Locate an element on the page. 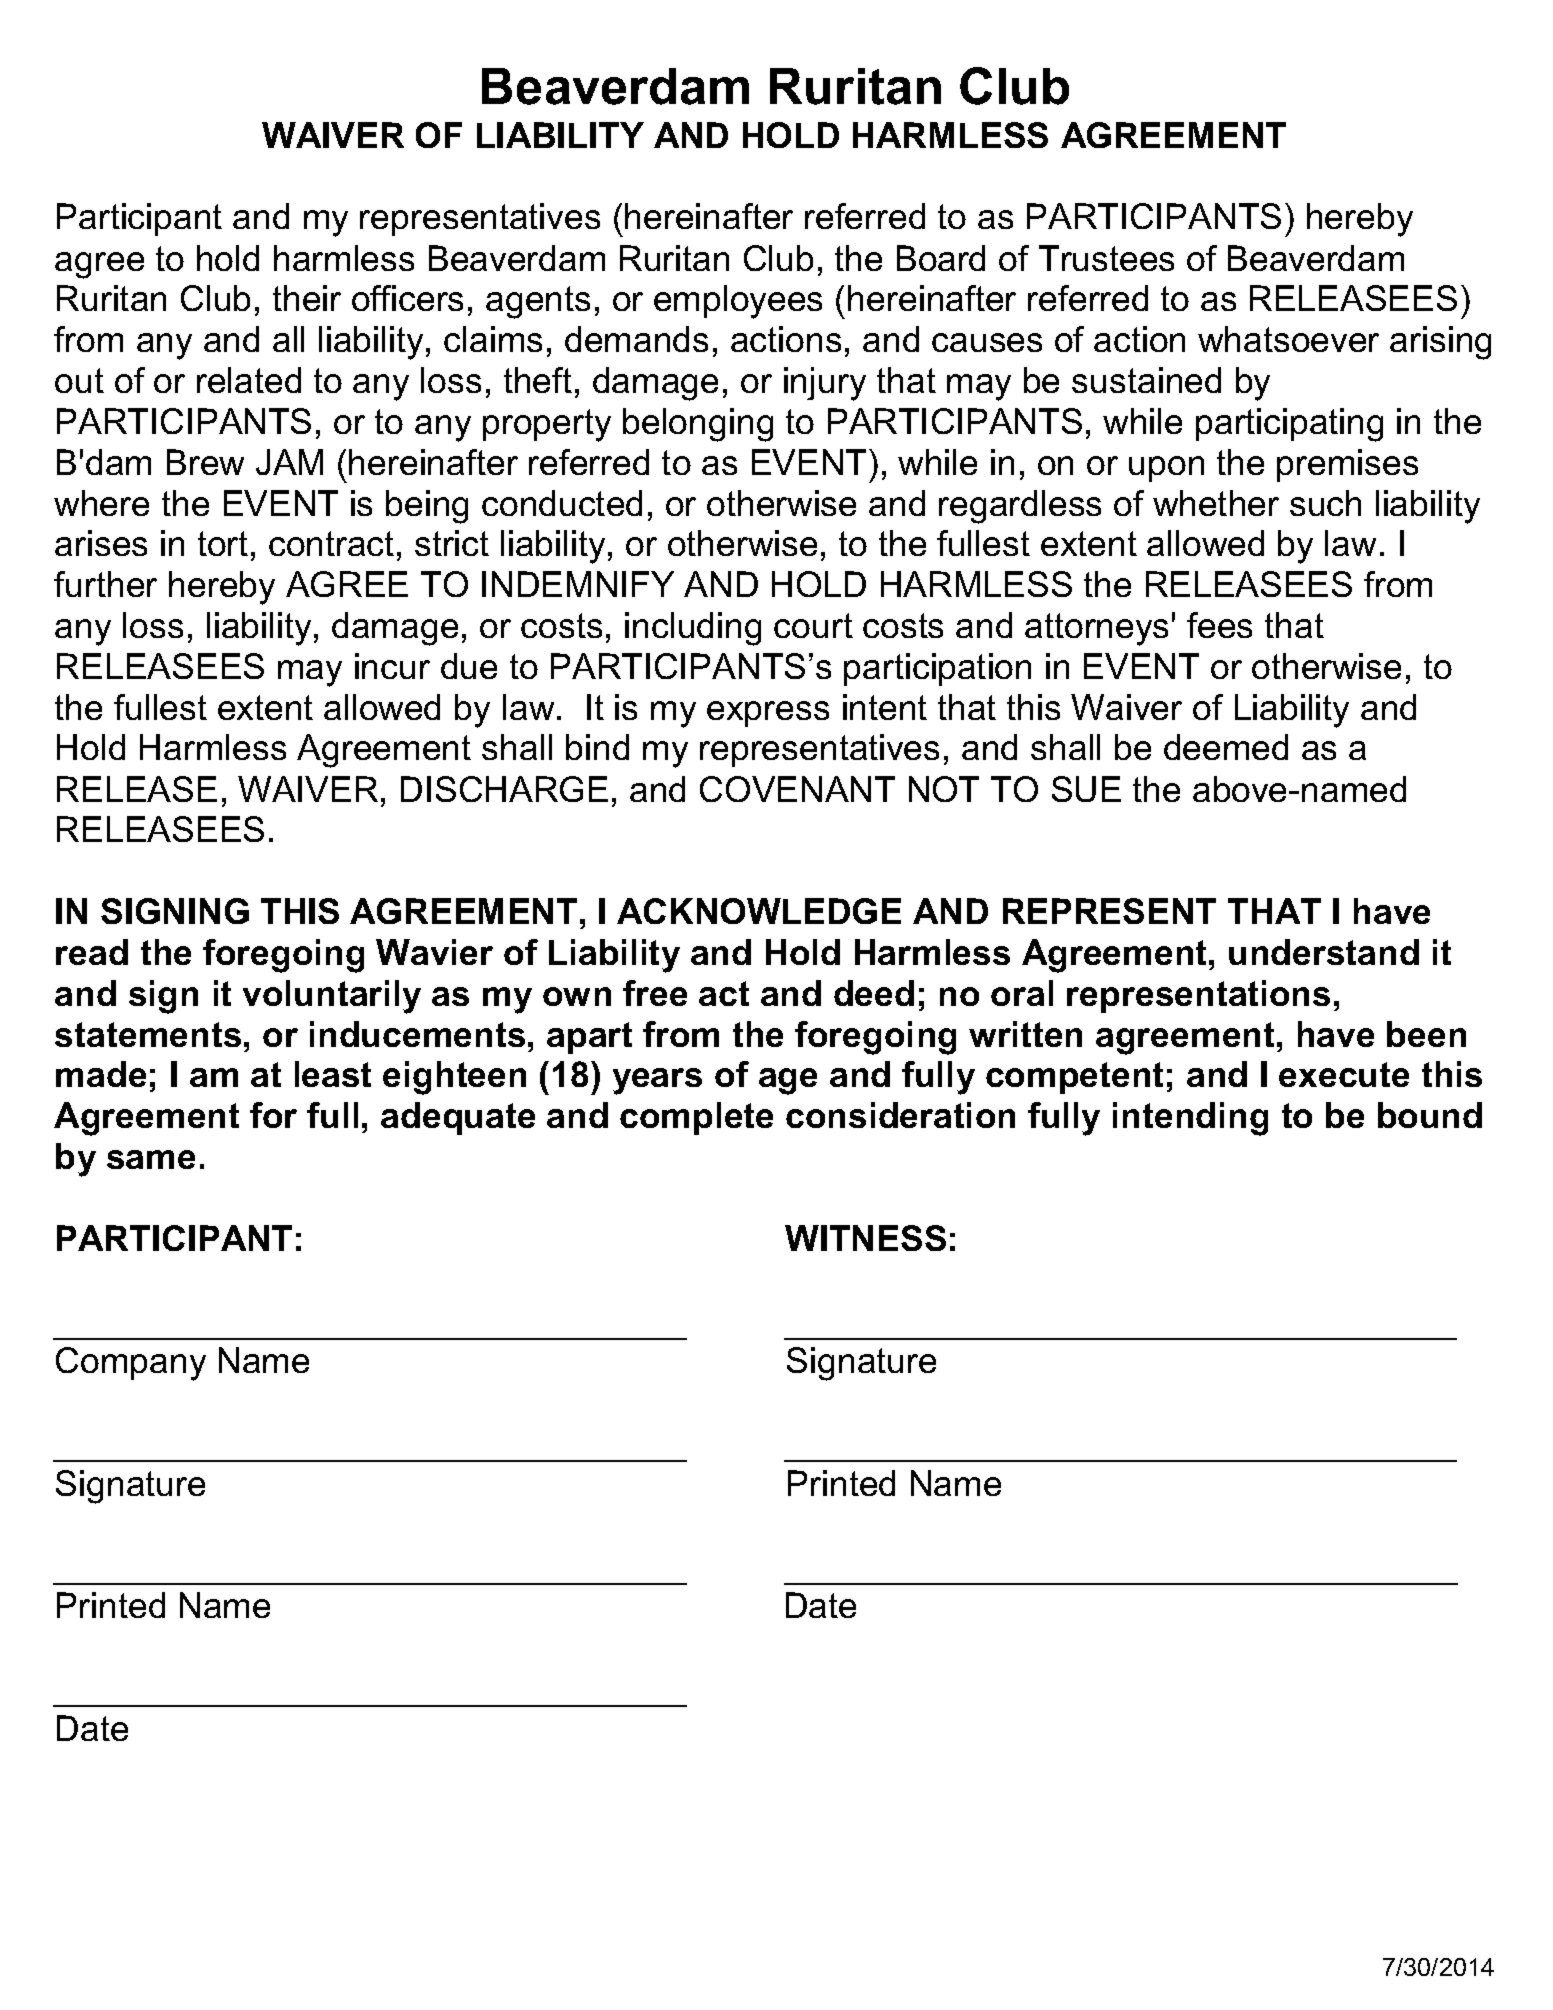 The height and width of the page is (2010, 1553). court is located at coordinates (813, 625).
